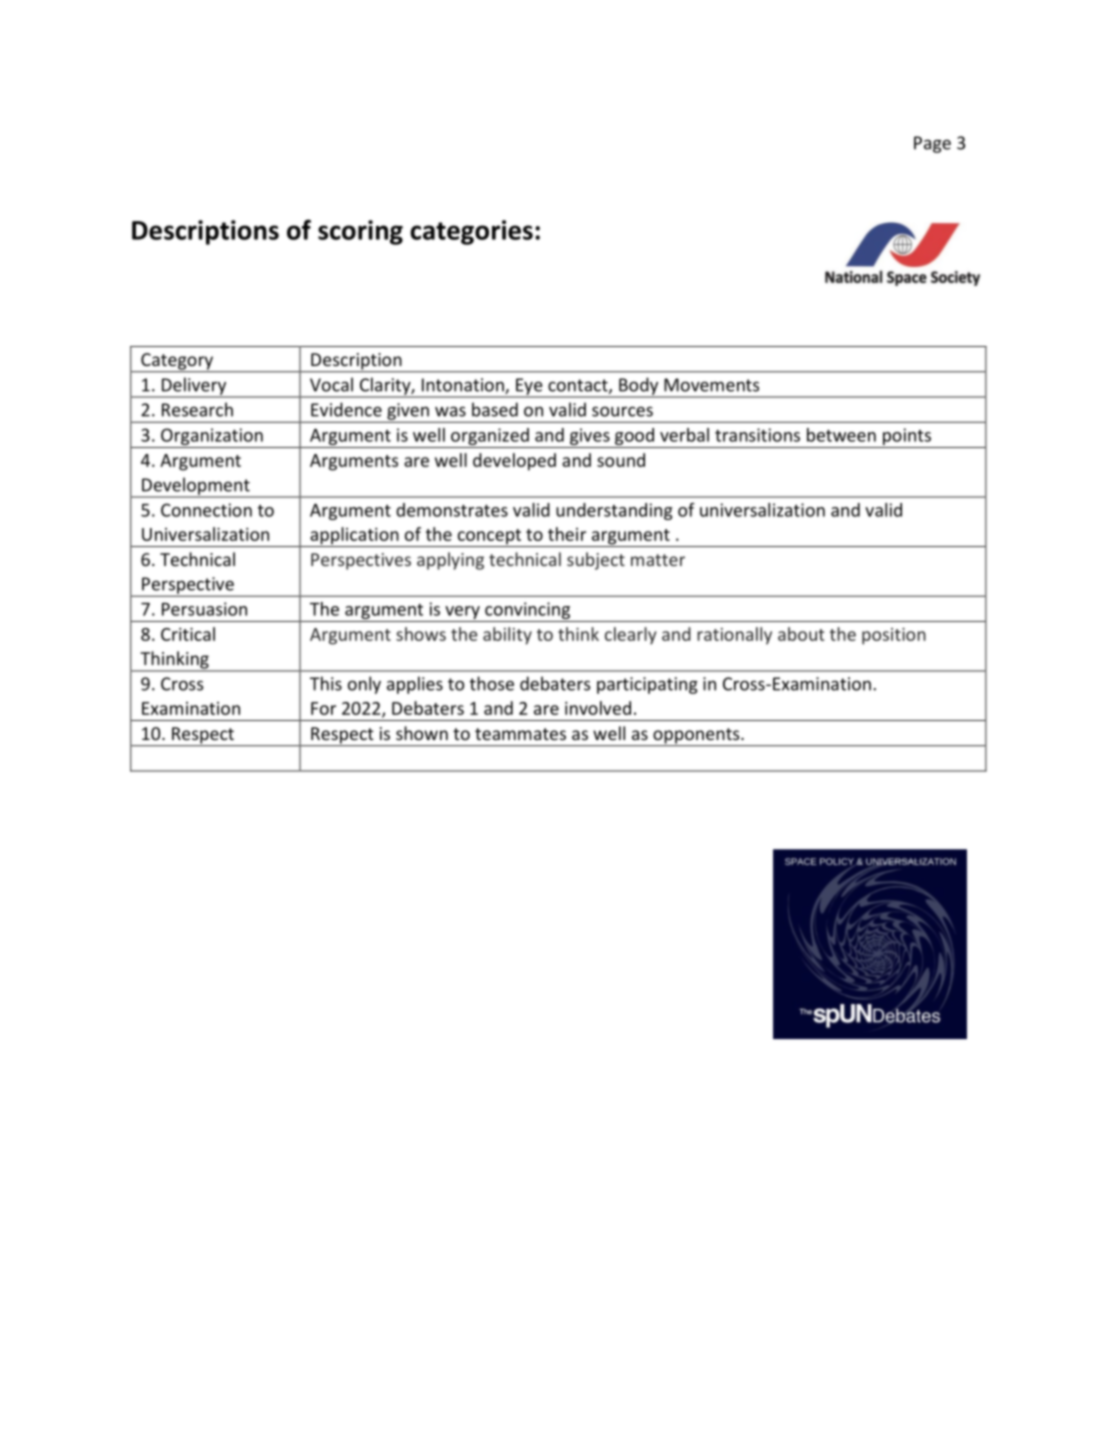 The image size is (1108, 1435). What do you see at coordinates (567, 534) in the screenshot?
I see `their` at bounding box center [567, 534].
